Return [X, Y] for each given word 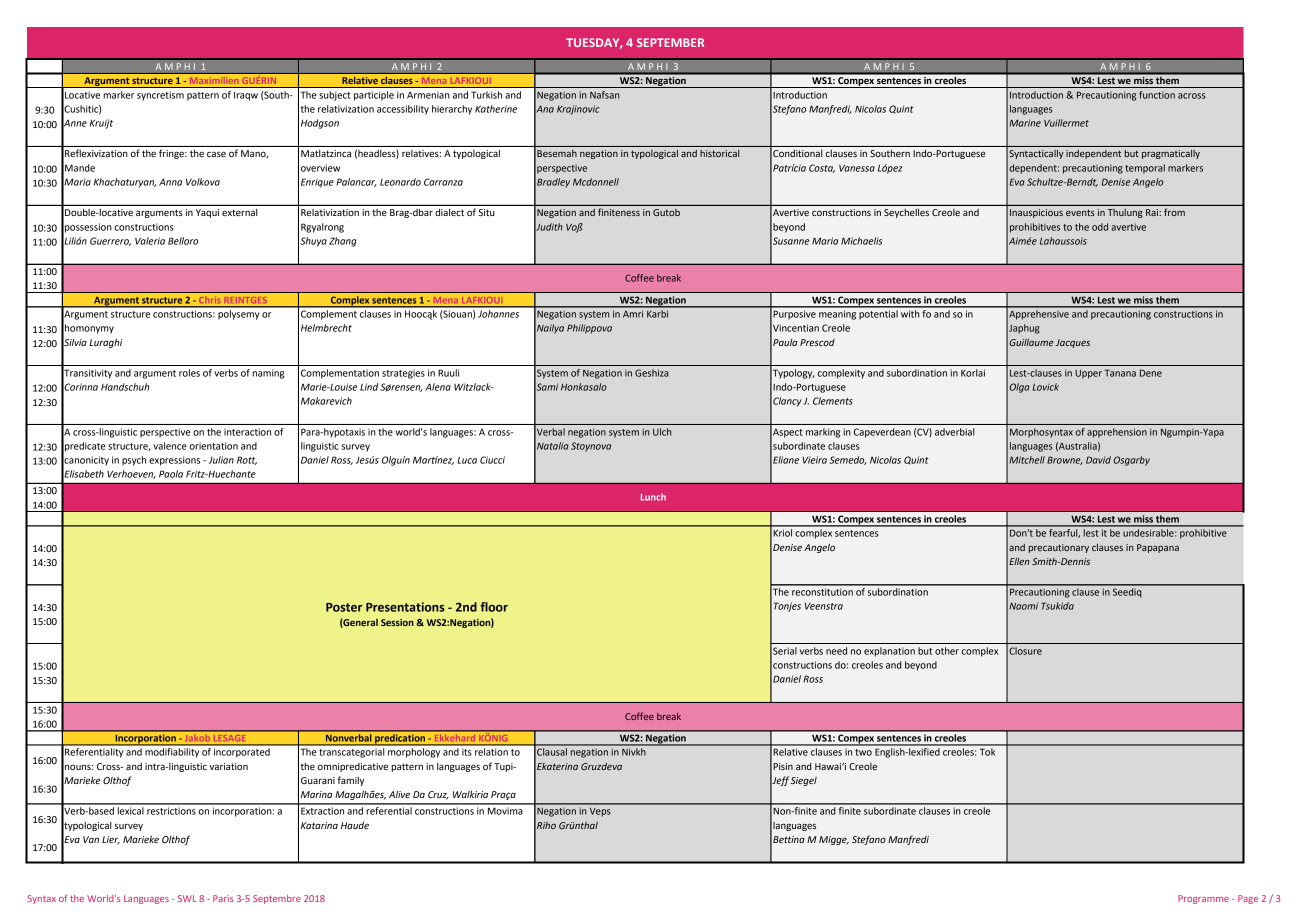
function [1157, 95]
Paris [223, 898]
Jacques [1073, 343]
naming [268, 374]
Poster [344, 607]
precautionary [1059, 548]
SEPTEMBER [670, 42]
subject [335, 96]
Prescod [817, 342]
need [836, 651]
